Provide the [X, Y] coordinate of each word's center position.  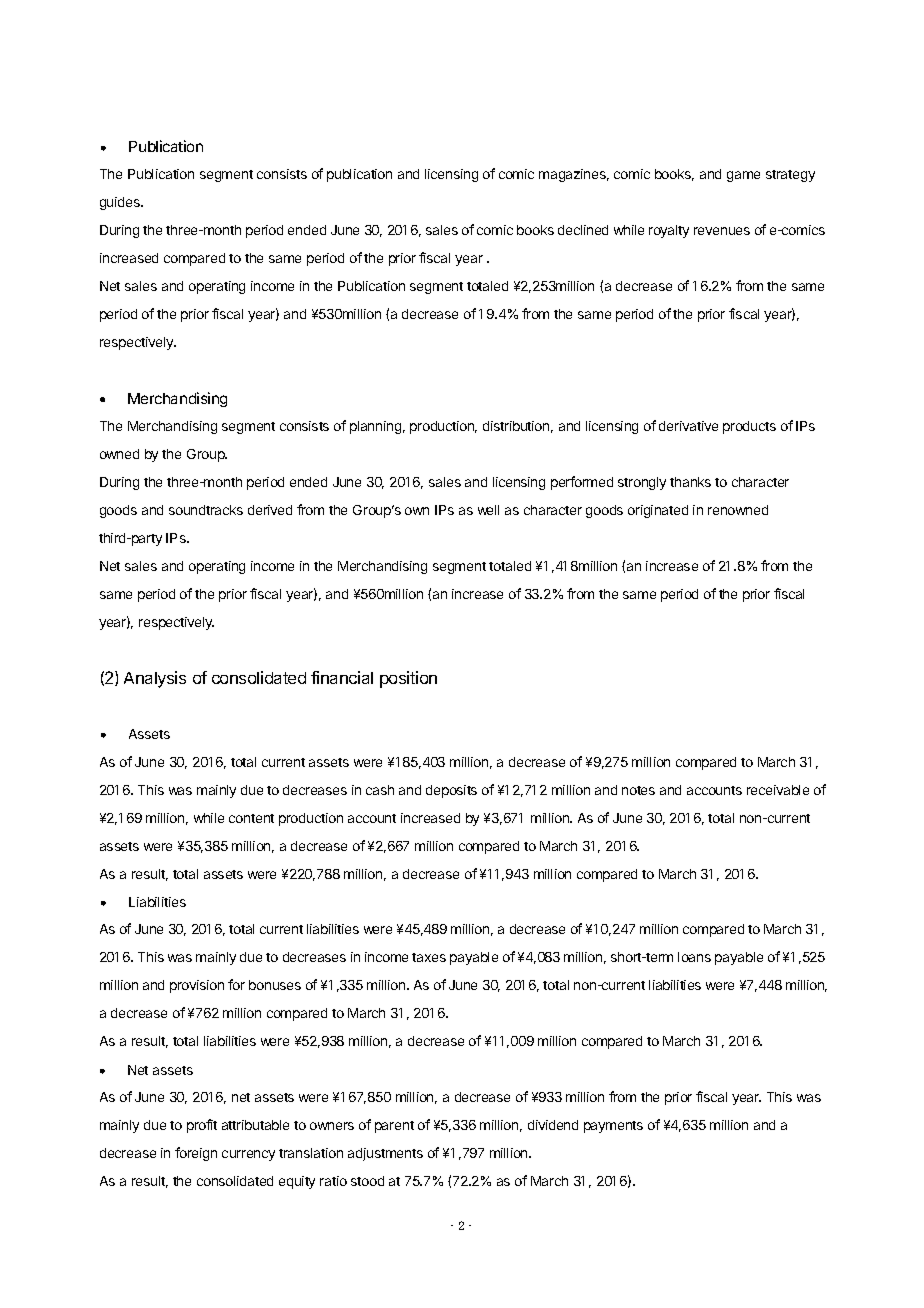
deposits [451, 791]
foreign [196, 1154]
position [408, 679]
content [251, 818]
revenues [722, 231]
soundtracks [206, 510]
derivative [688, 426]
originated [658, 511]
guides [121, 203]
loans [694, 957]
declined [583, 230]
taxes [429, 957]
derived [270, 510]
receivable [778, 790]
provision [197, 986]
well [488, 510]
